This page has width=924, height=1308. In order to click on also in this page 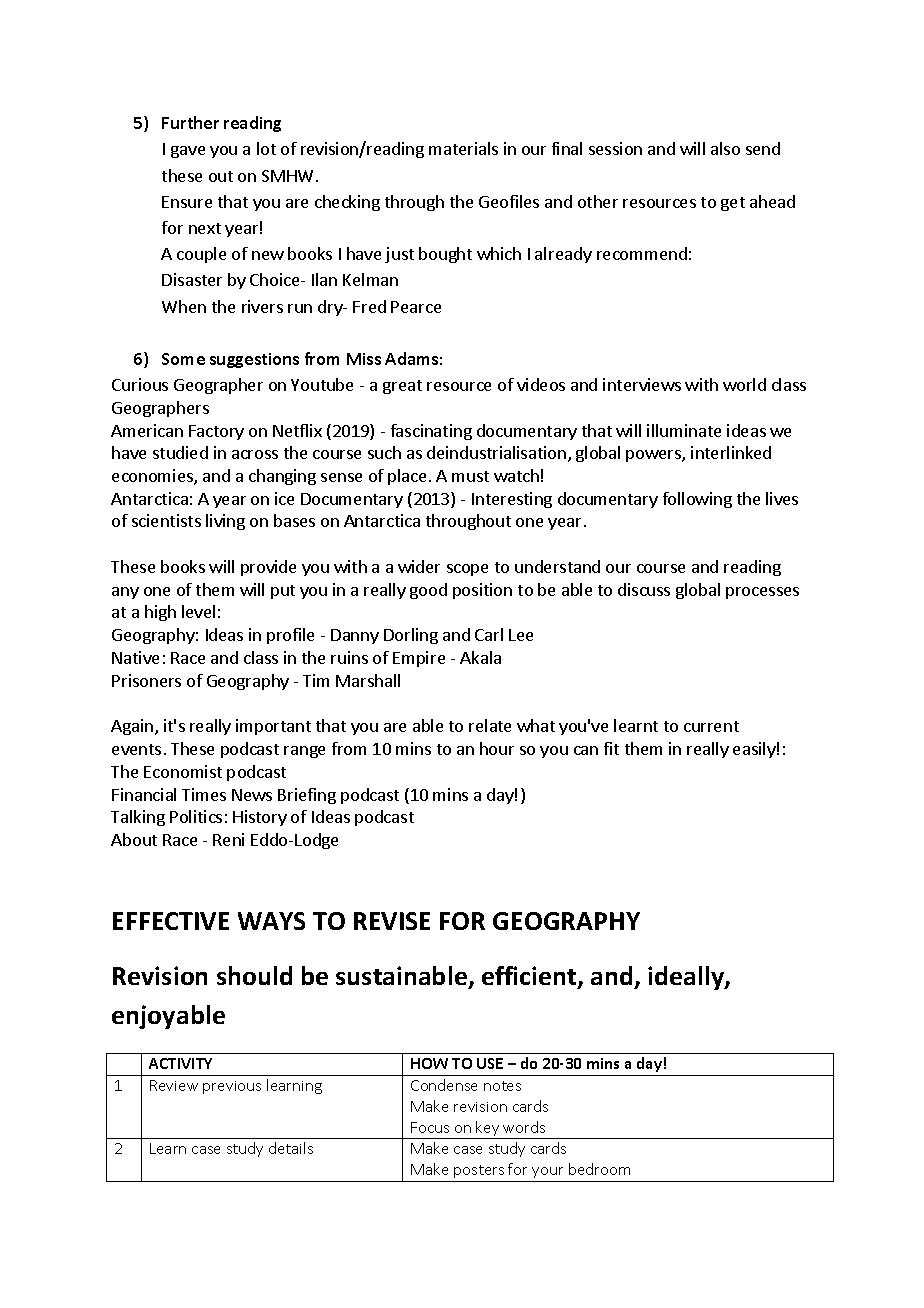, I will do `click(725, 148)`.
